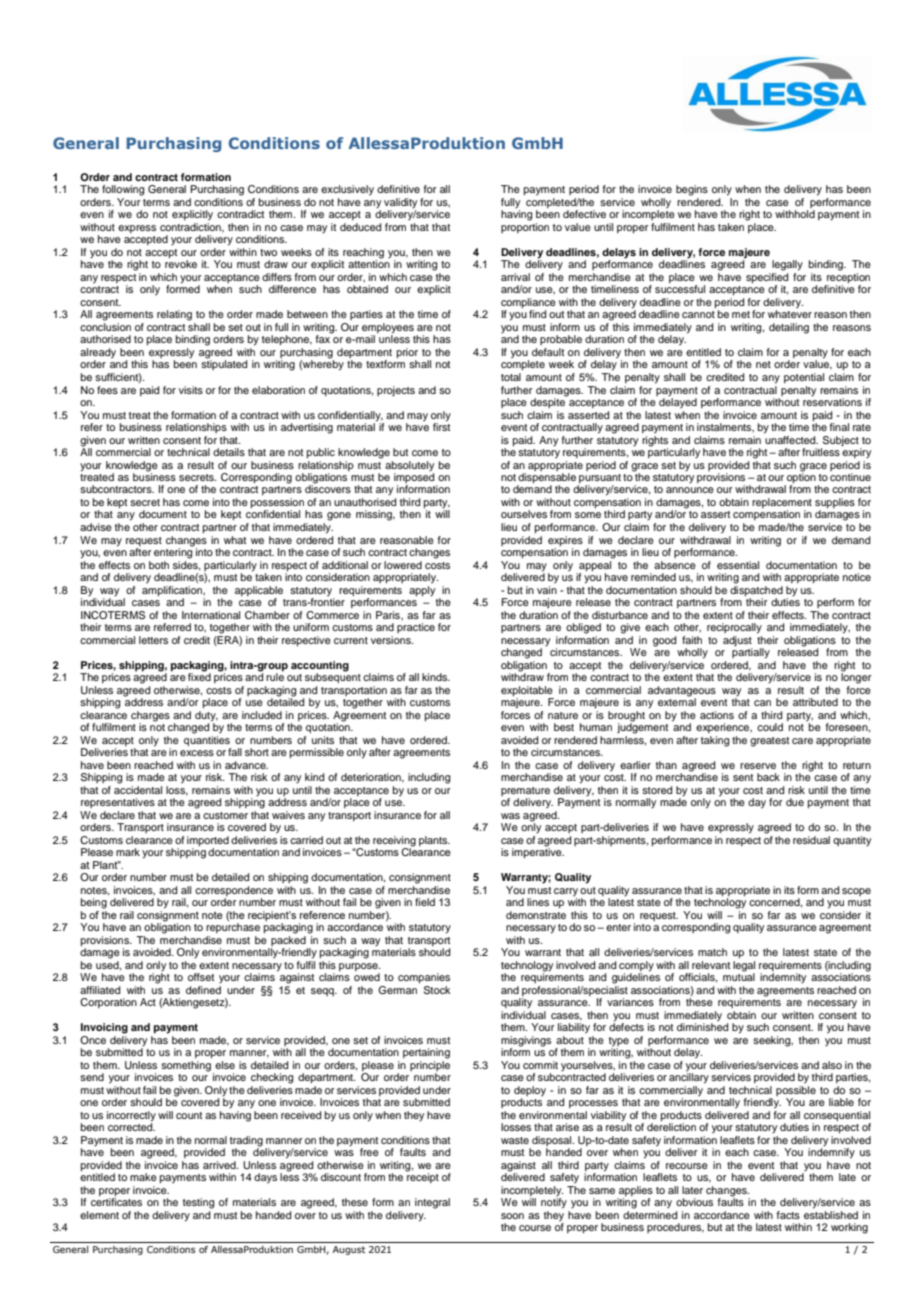 The height and width of the document is (1308, 924). What do you see at coordinates (791, 438) in the document?
I see `unaffected` at bounding box center [791, 438].
